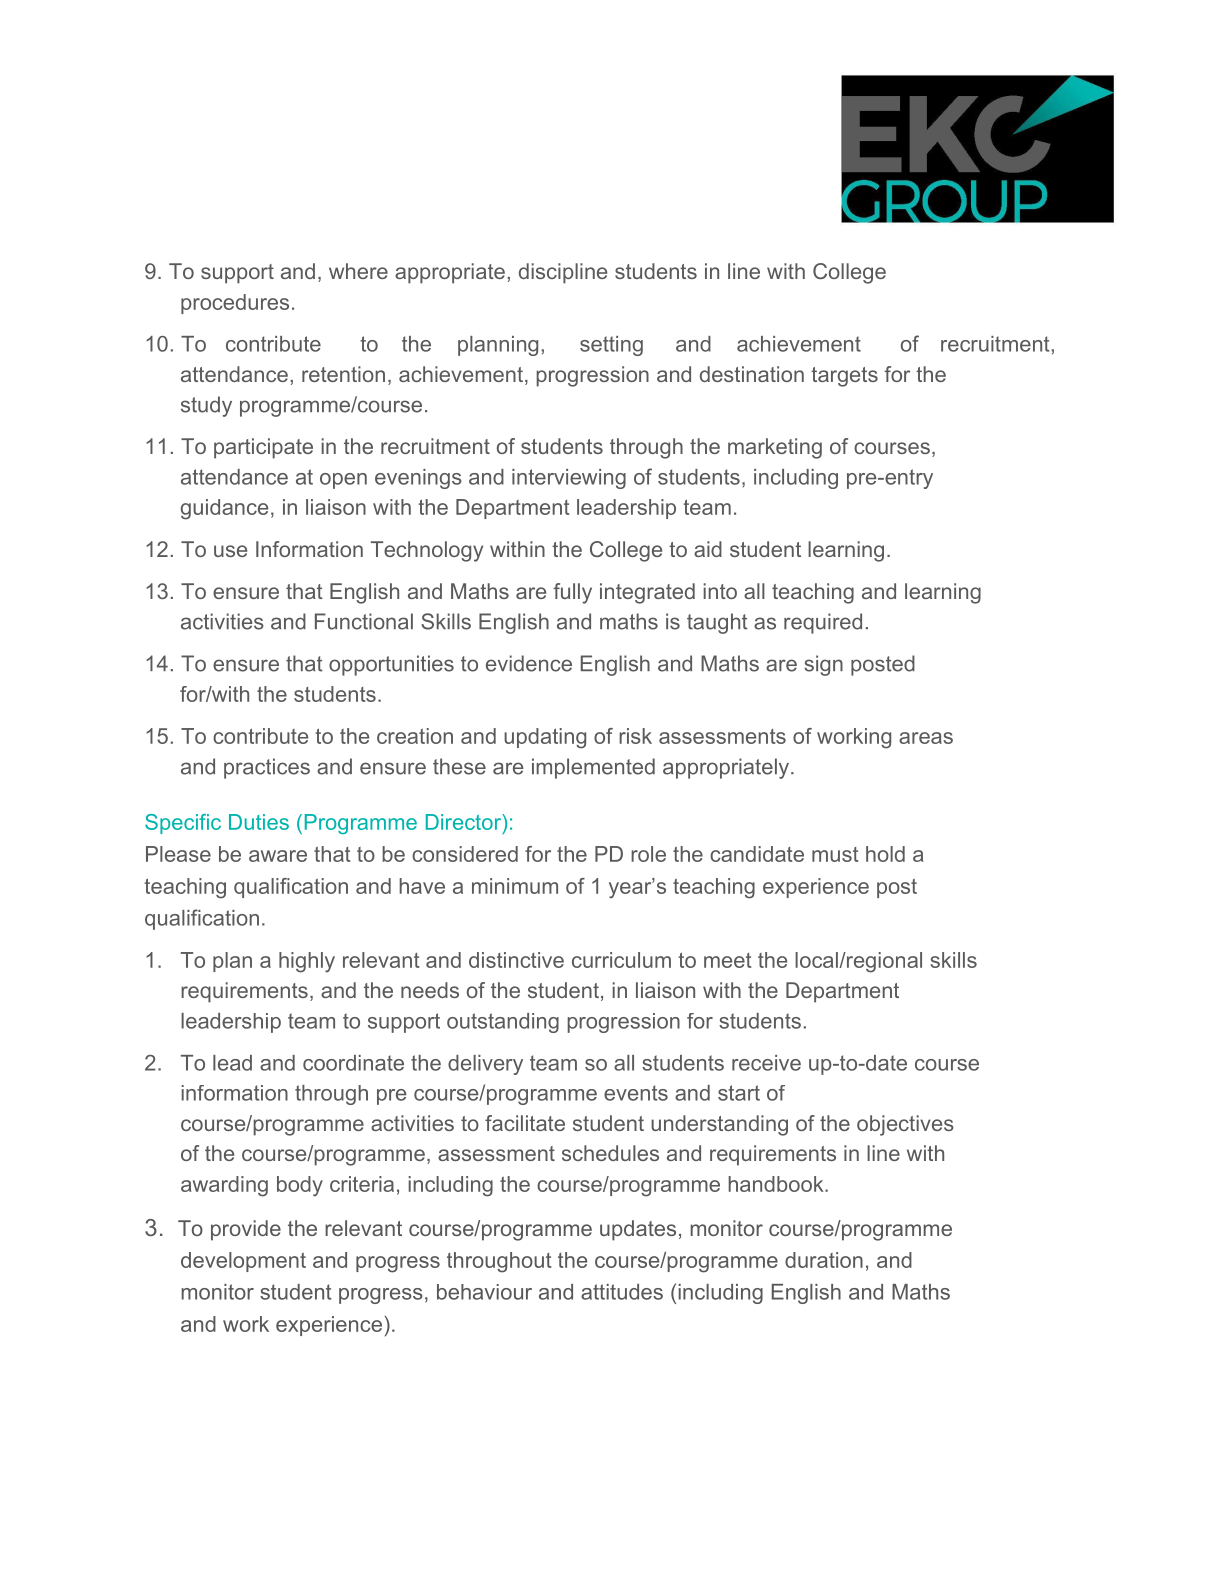 Image resolution: width=1222 pixels, height=1581 pixels. Describe the element at coordinates (235, 304) in the screenshot. I see `procedures` at that location.
